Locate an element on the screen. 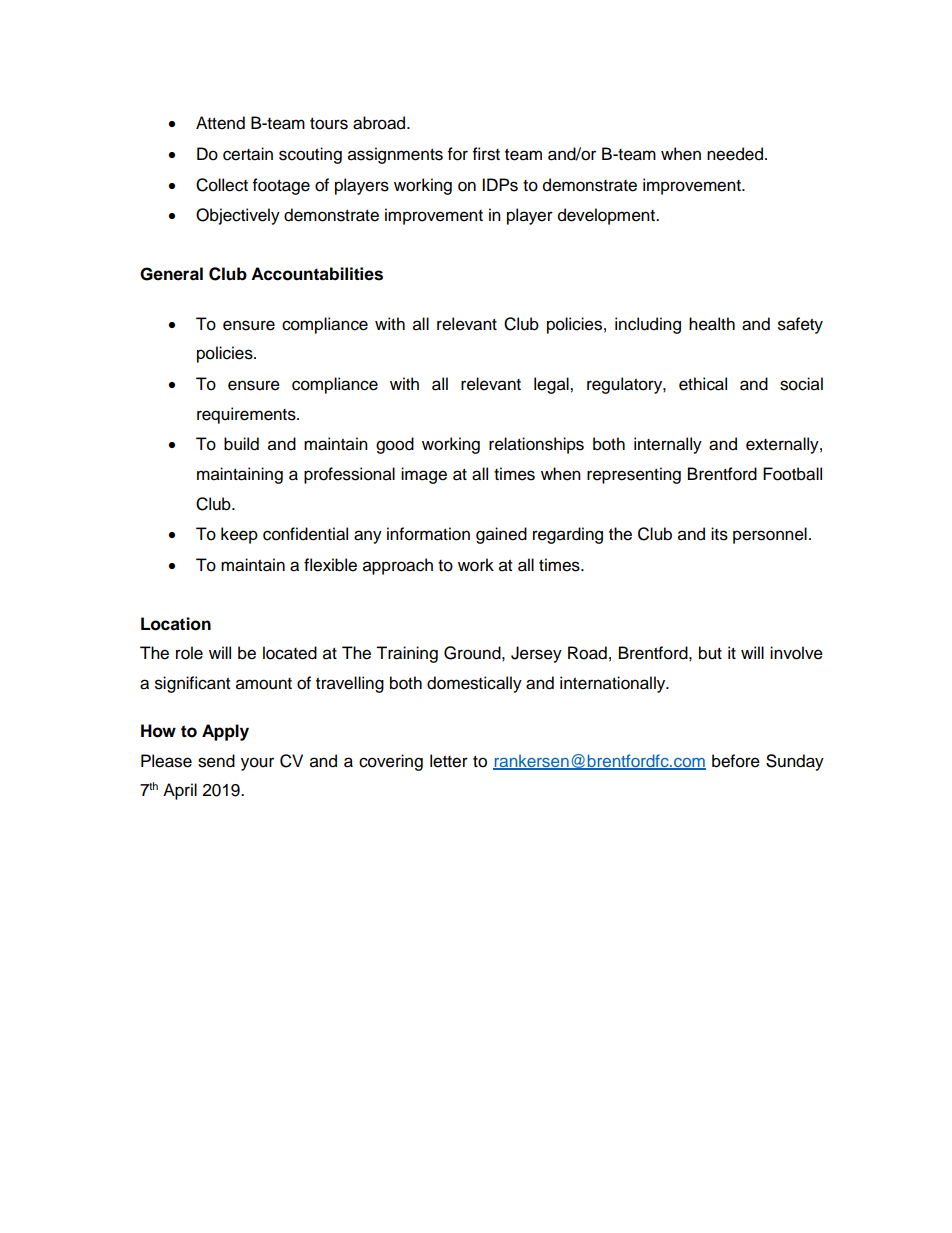  legal is located at coordinates (552, 385).
